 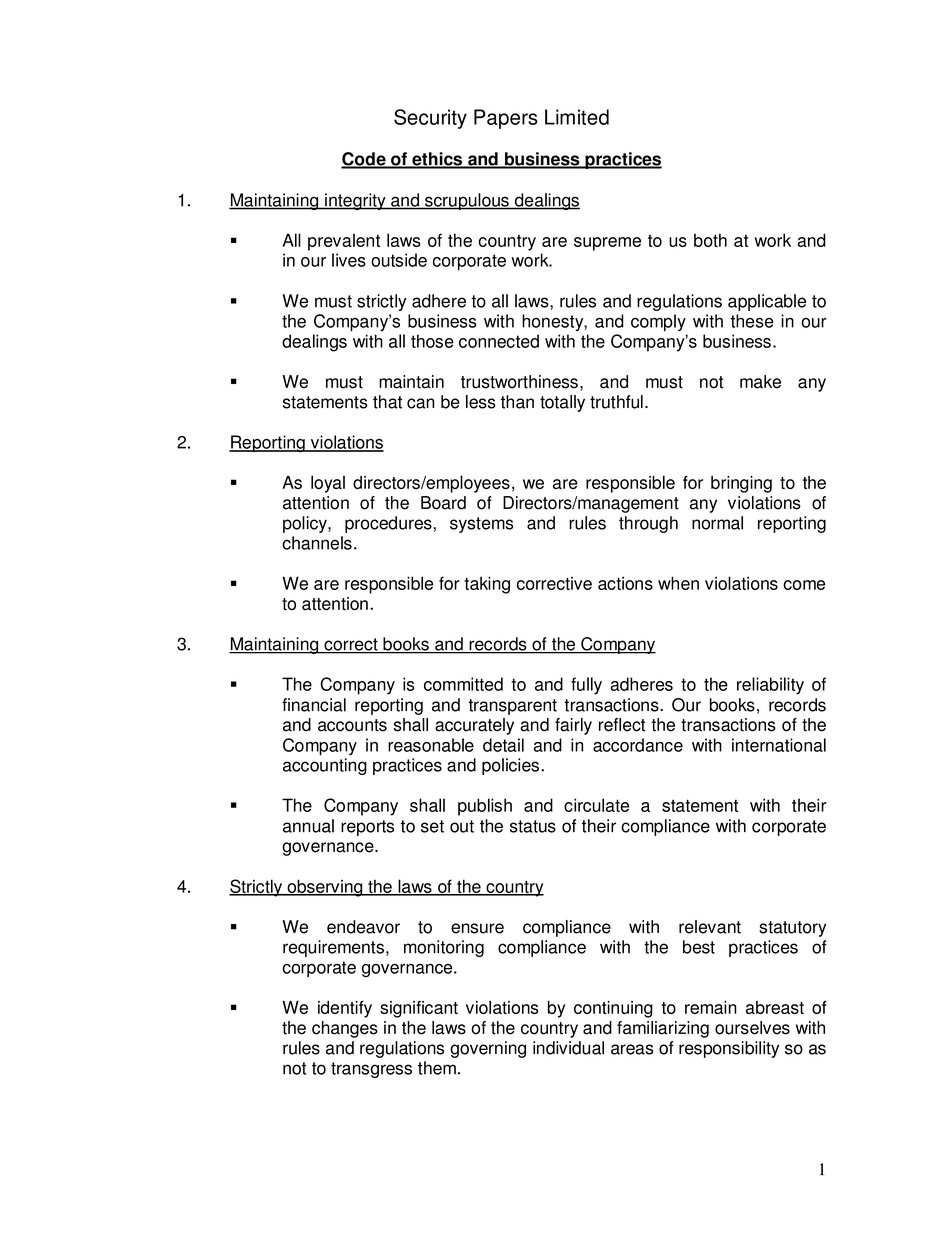 I want to click on changes, so click(x=345, y=1029).
